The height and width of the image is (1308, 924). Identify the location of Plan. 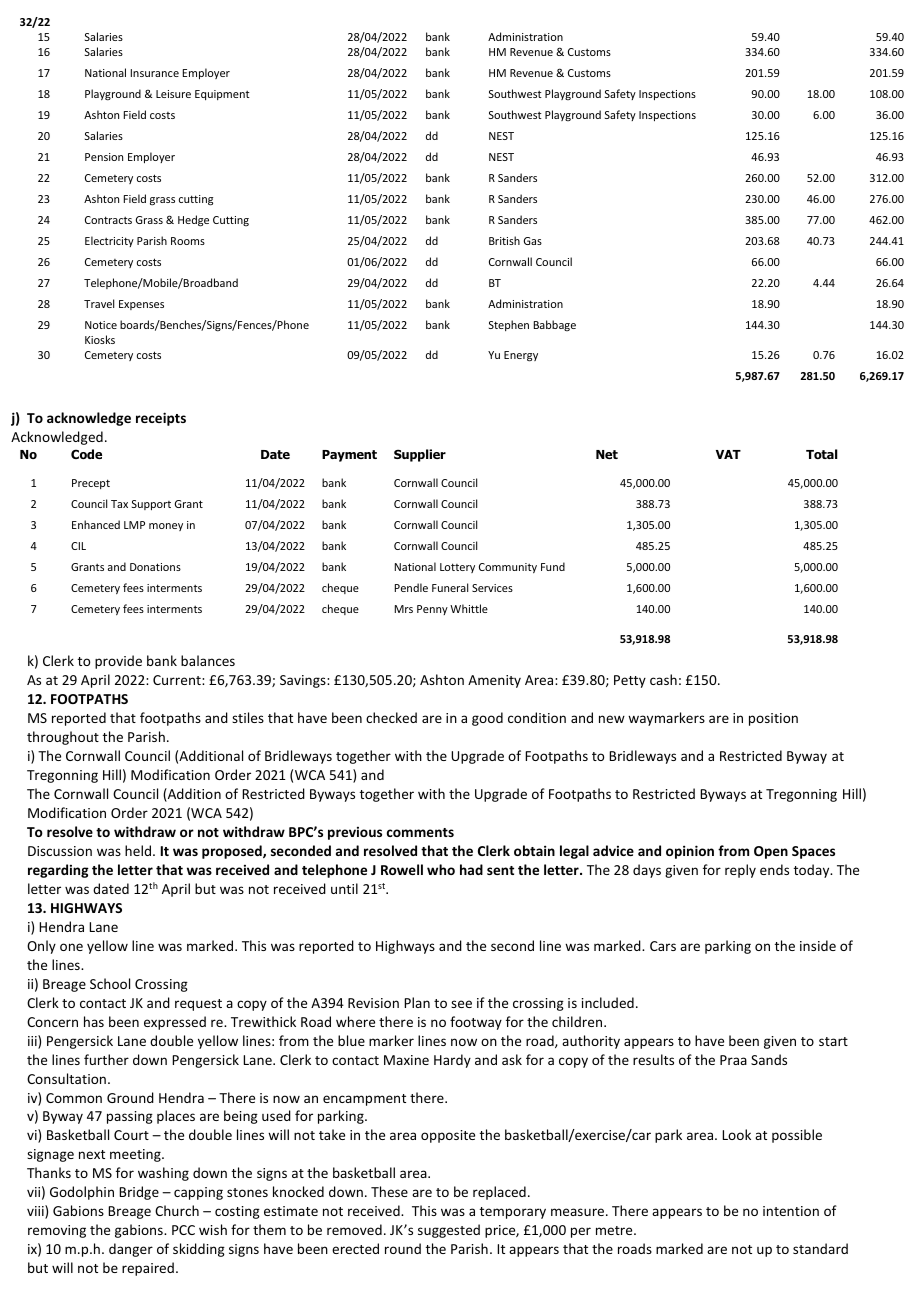
(417, 1002).
